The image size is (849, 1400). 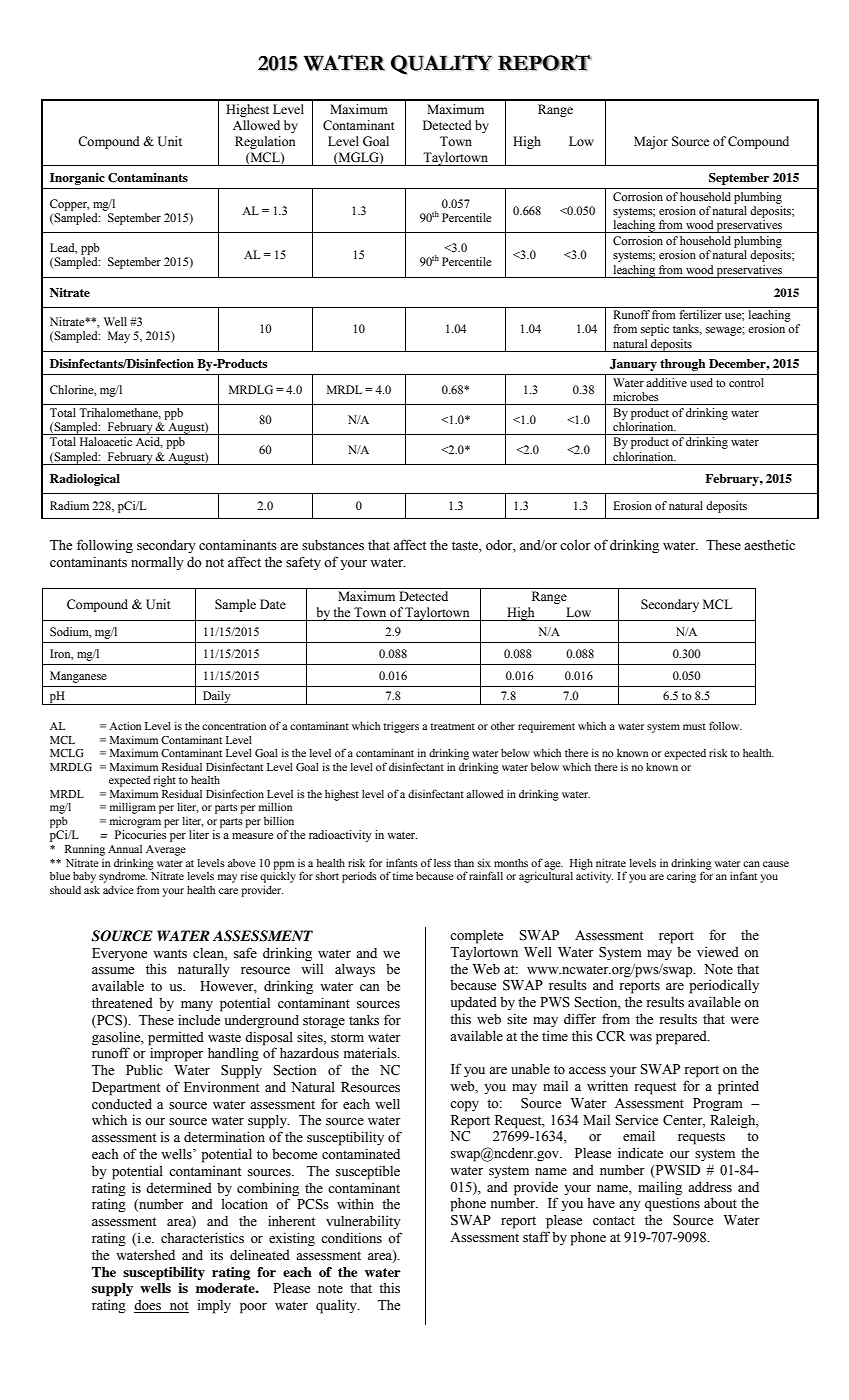 I want to click on less, so click(x=442, y=863).
